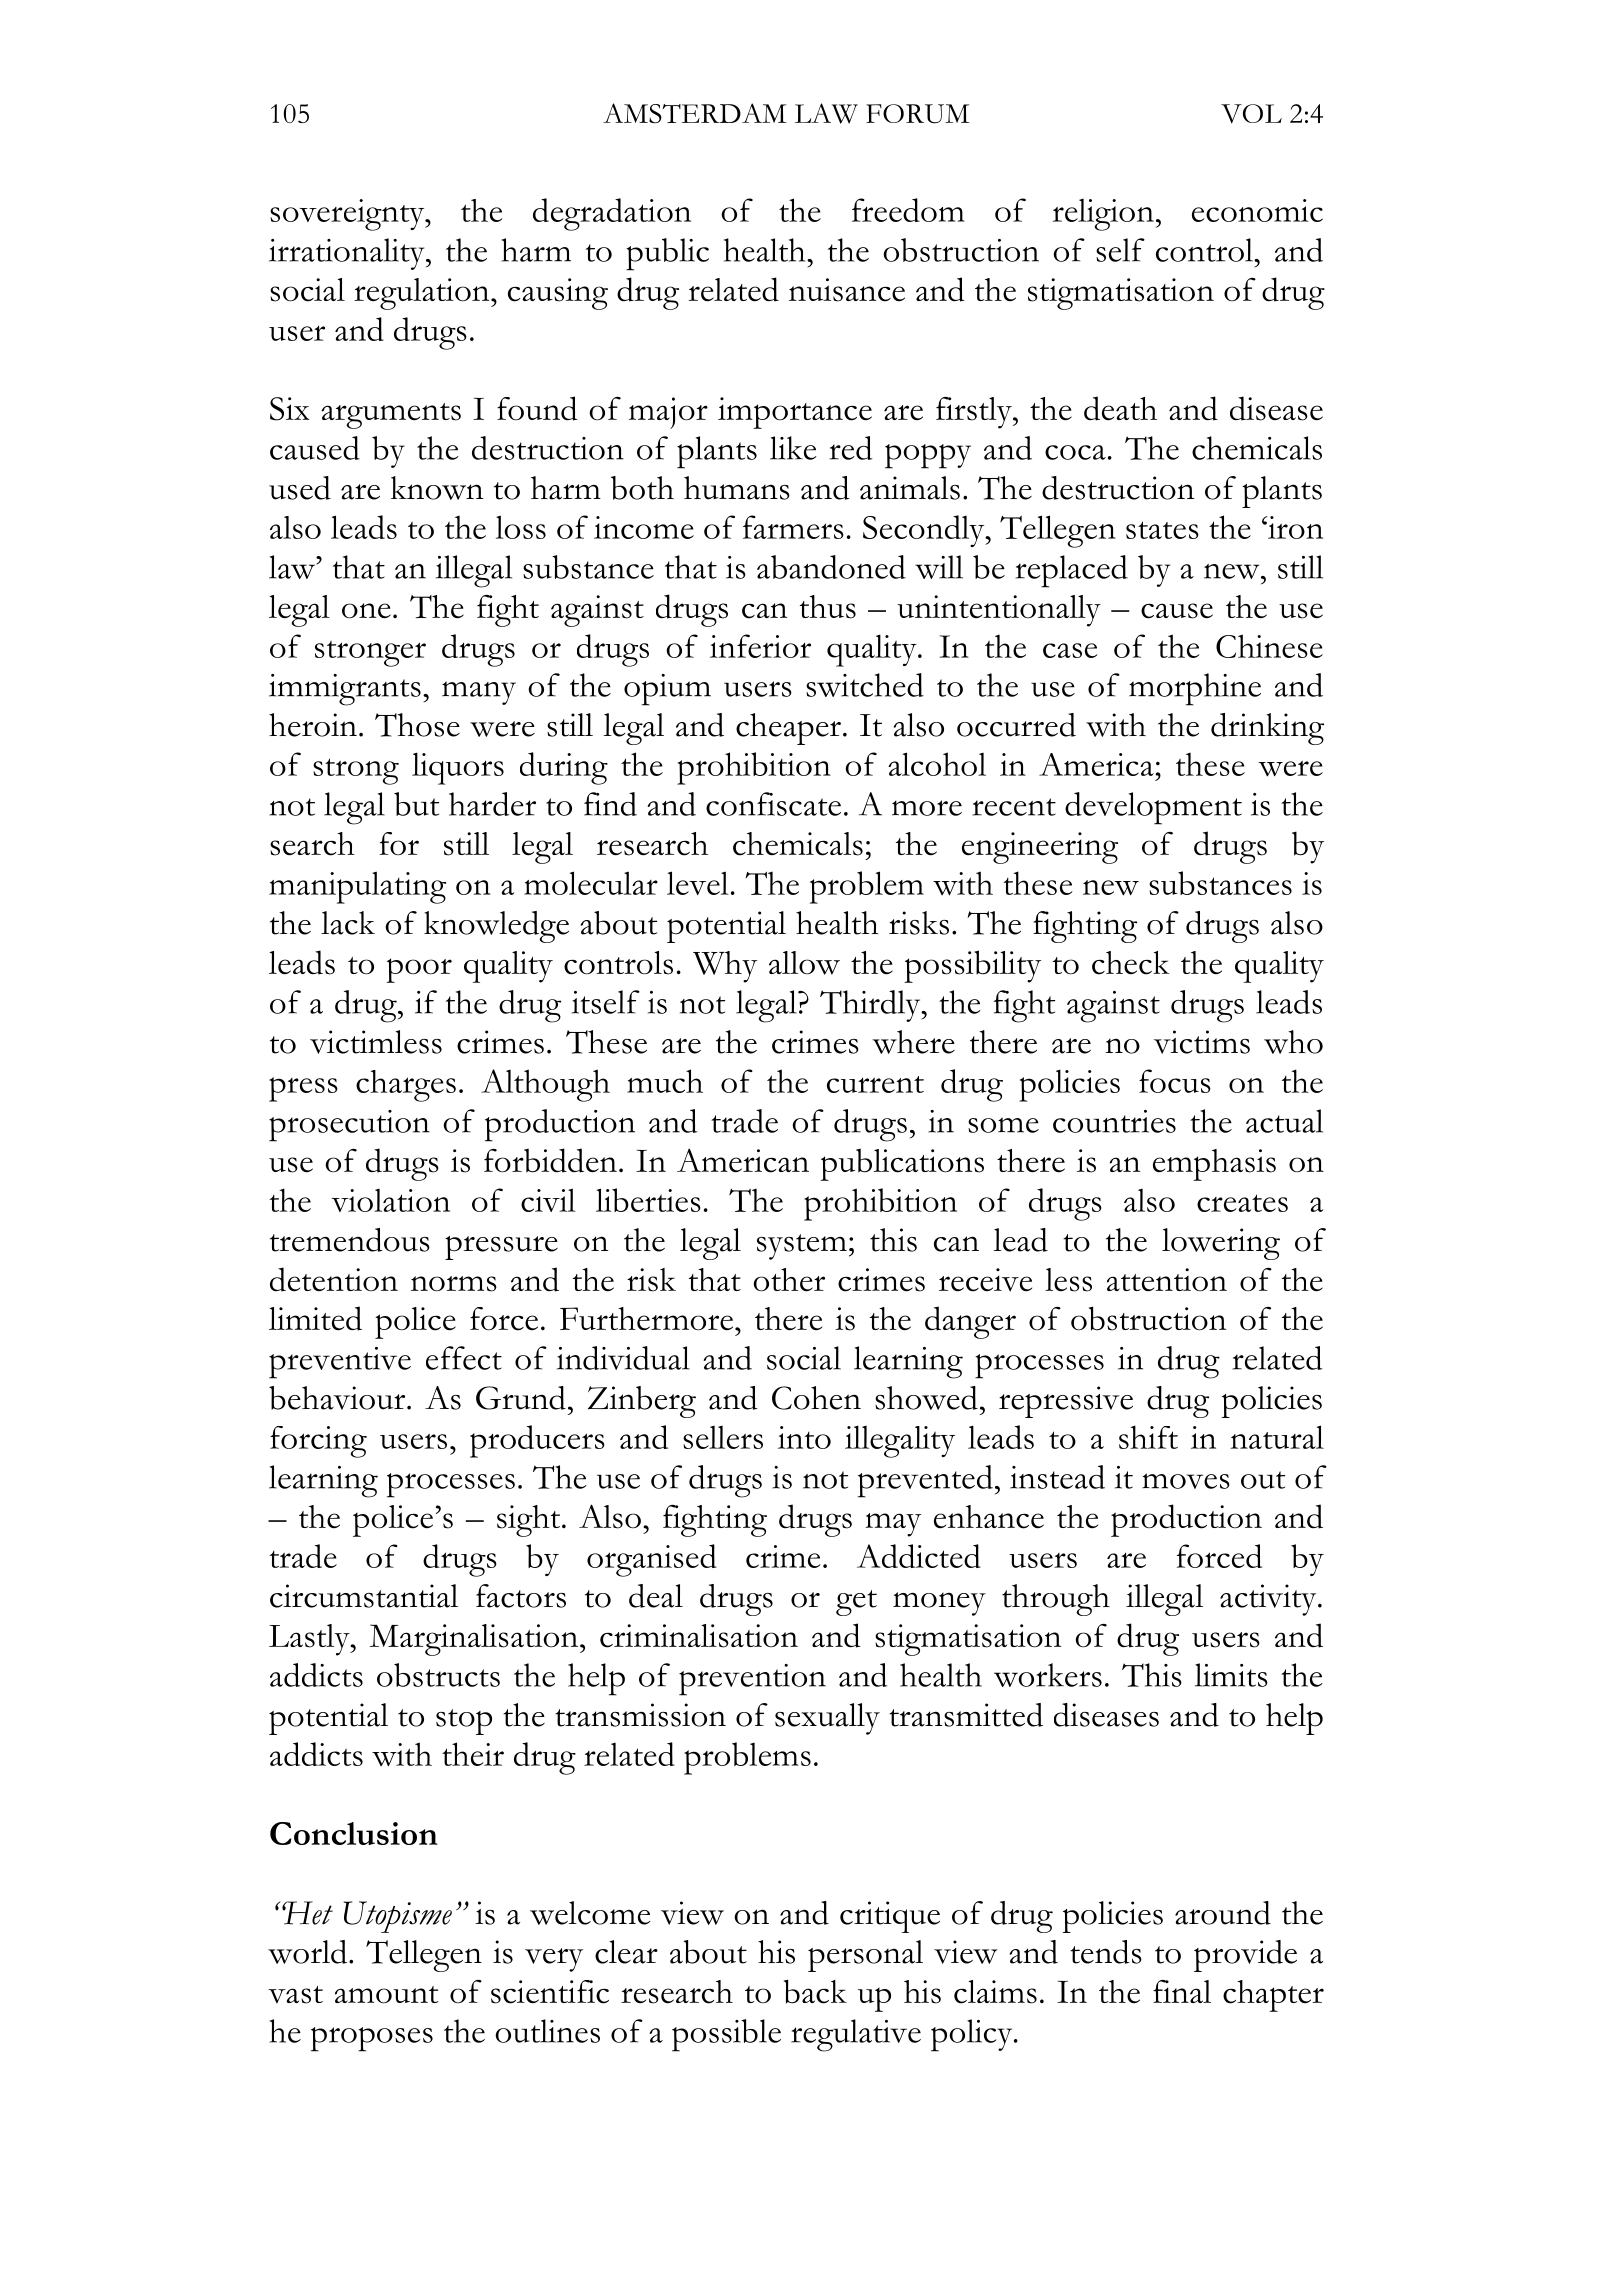 This screenshot has width=1610, height=2279. Describe the element at coordinates (348, 215) in the screenshot. I see `sovereignty` at that location.
